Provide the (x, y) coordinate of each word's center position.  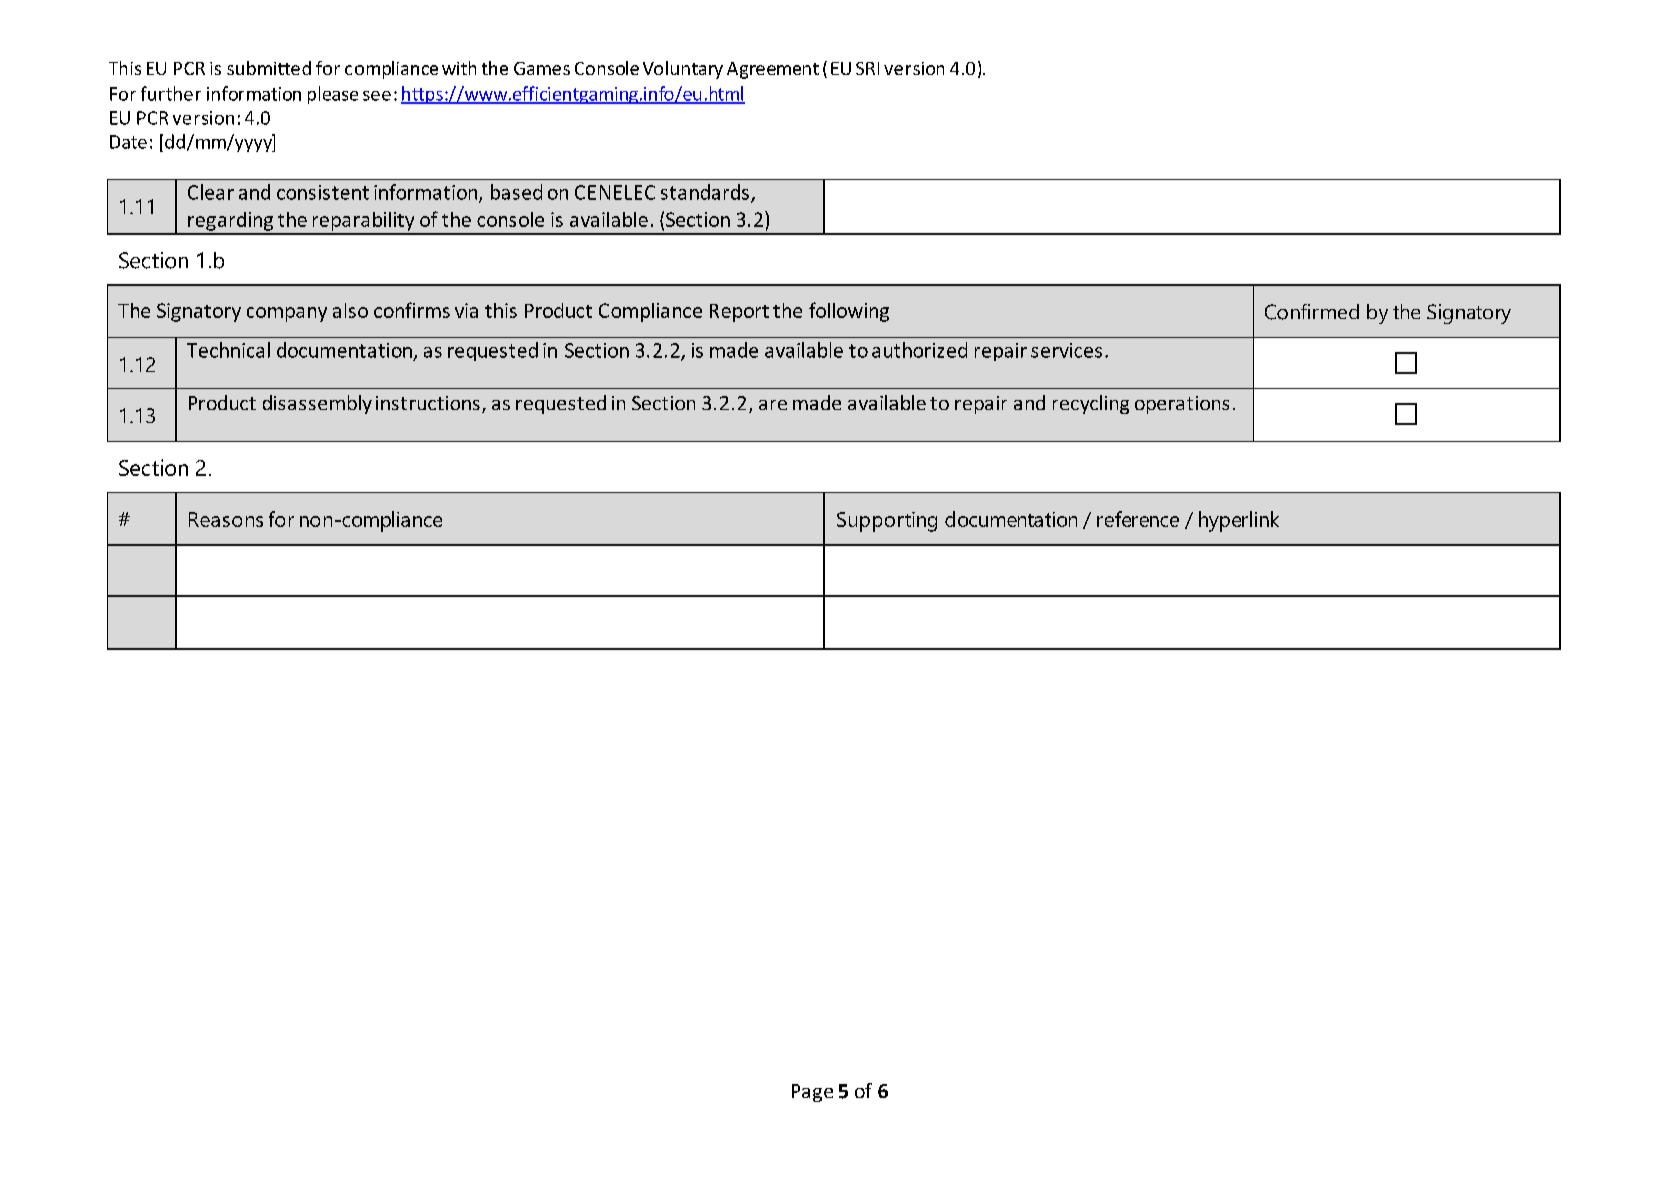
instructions (428, 403)
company (287, 314)
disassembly (317, 404)
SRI (867, 68)
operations (1182, 405)
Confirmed (1312, 312)
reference (1138, 519)
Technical (228, 350)
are (773, 405)
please (333, 95)
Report (739, 313)
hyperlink (1239, 521)
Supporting (887, 522)
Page (812, 1093)
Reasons (226, 519)
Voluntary (683, 70)
